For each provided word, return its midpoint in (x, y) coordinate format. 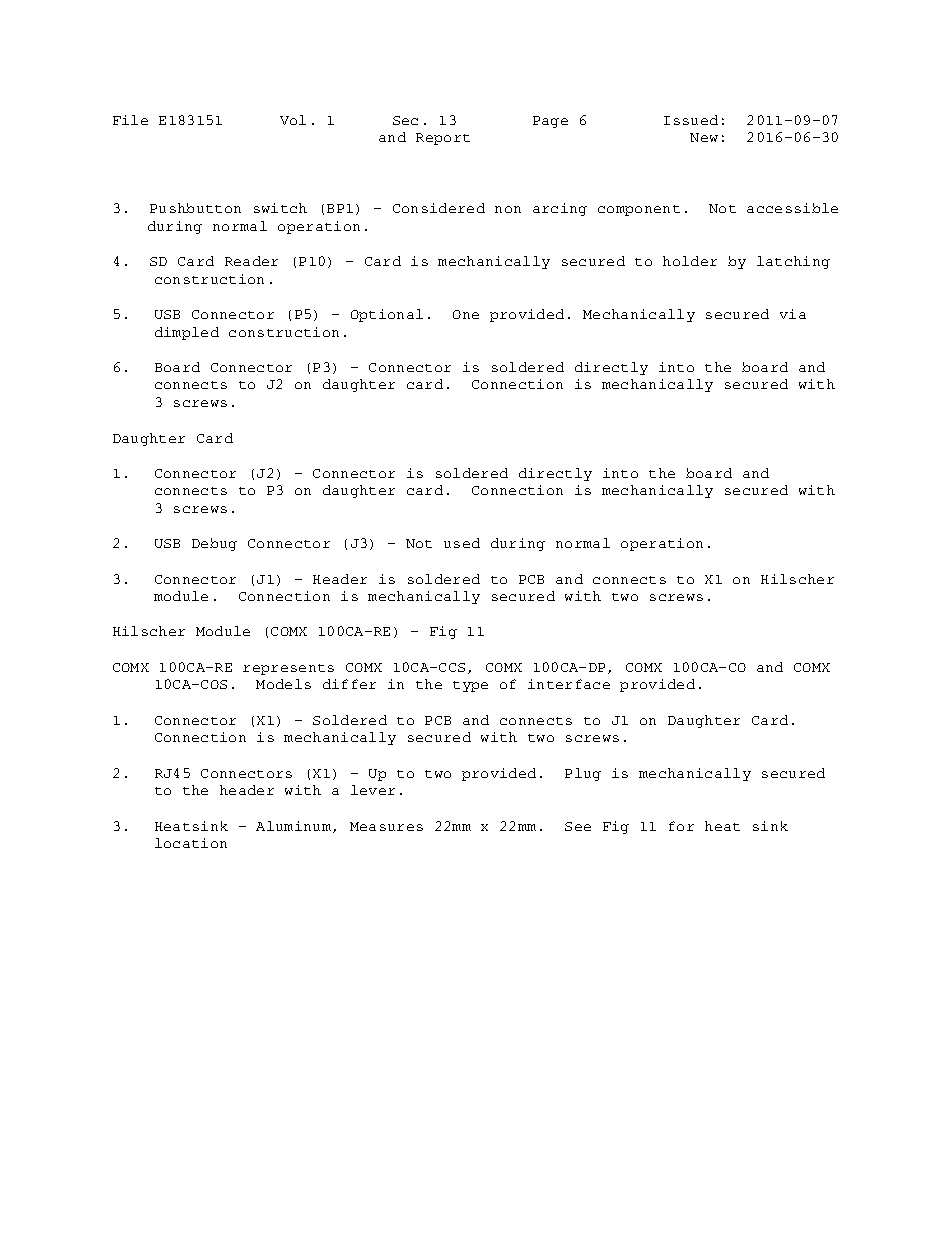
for (681, 826)
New (704, 137)
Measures (386, 826)
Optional (387, 315)
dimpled (187, 333)
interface (569, 684)
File (130, 120)
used (462, 543)
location (191, 843)
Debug (214, 544)
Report (443, 139)
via (793, 314)
